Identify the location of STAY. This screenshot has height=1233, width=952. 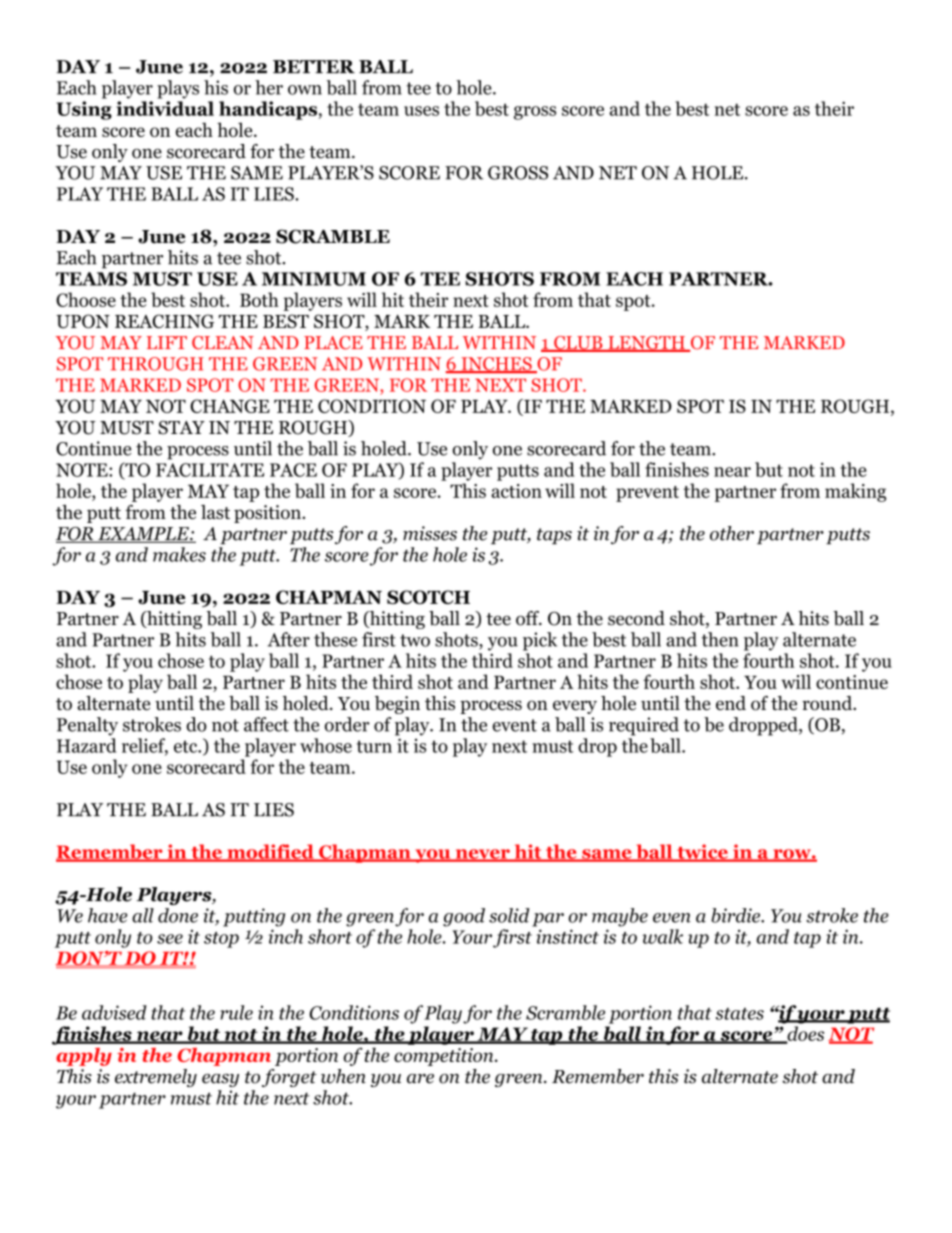
(181, 427).
